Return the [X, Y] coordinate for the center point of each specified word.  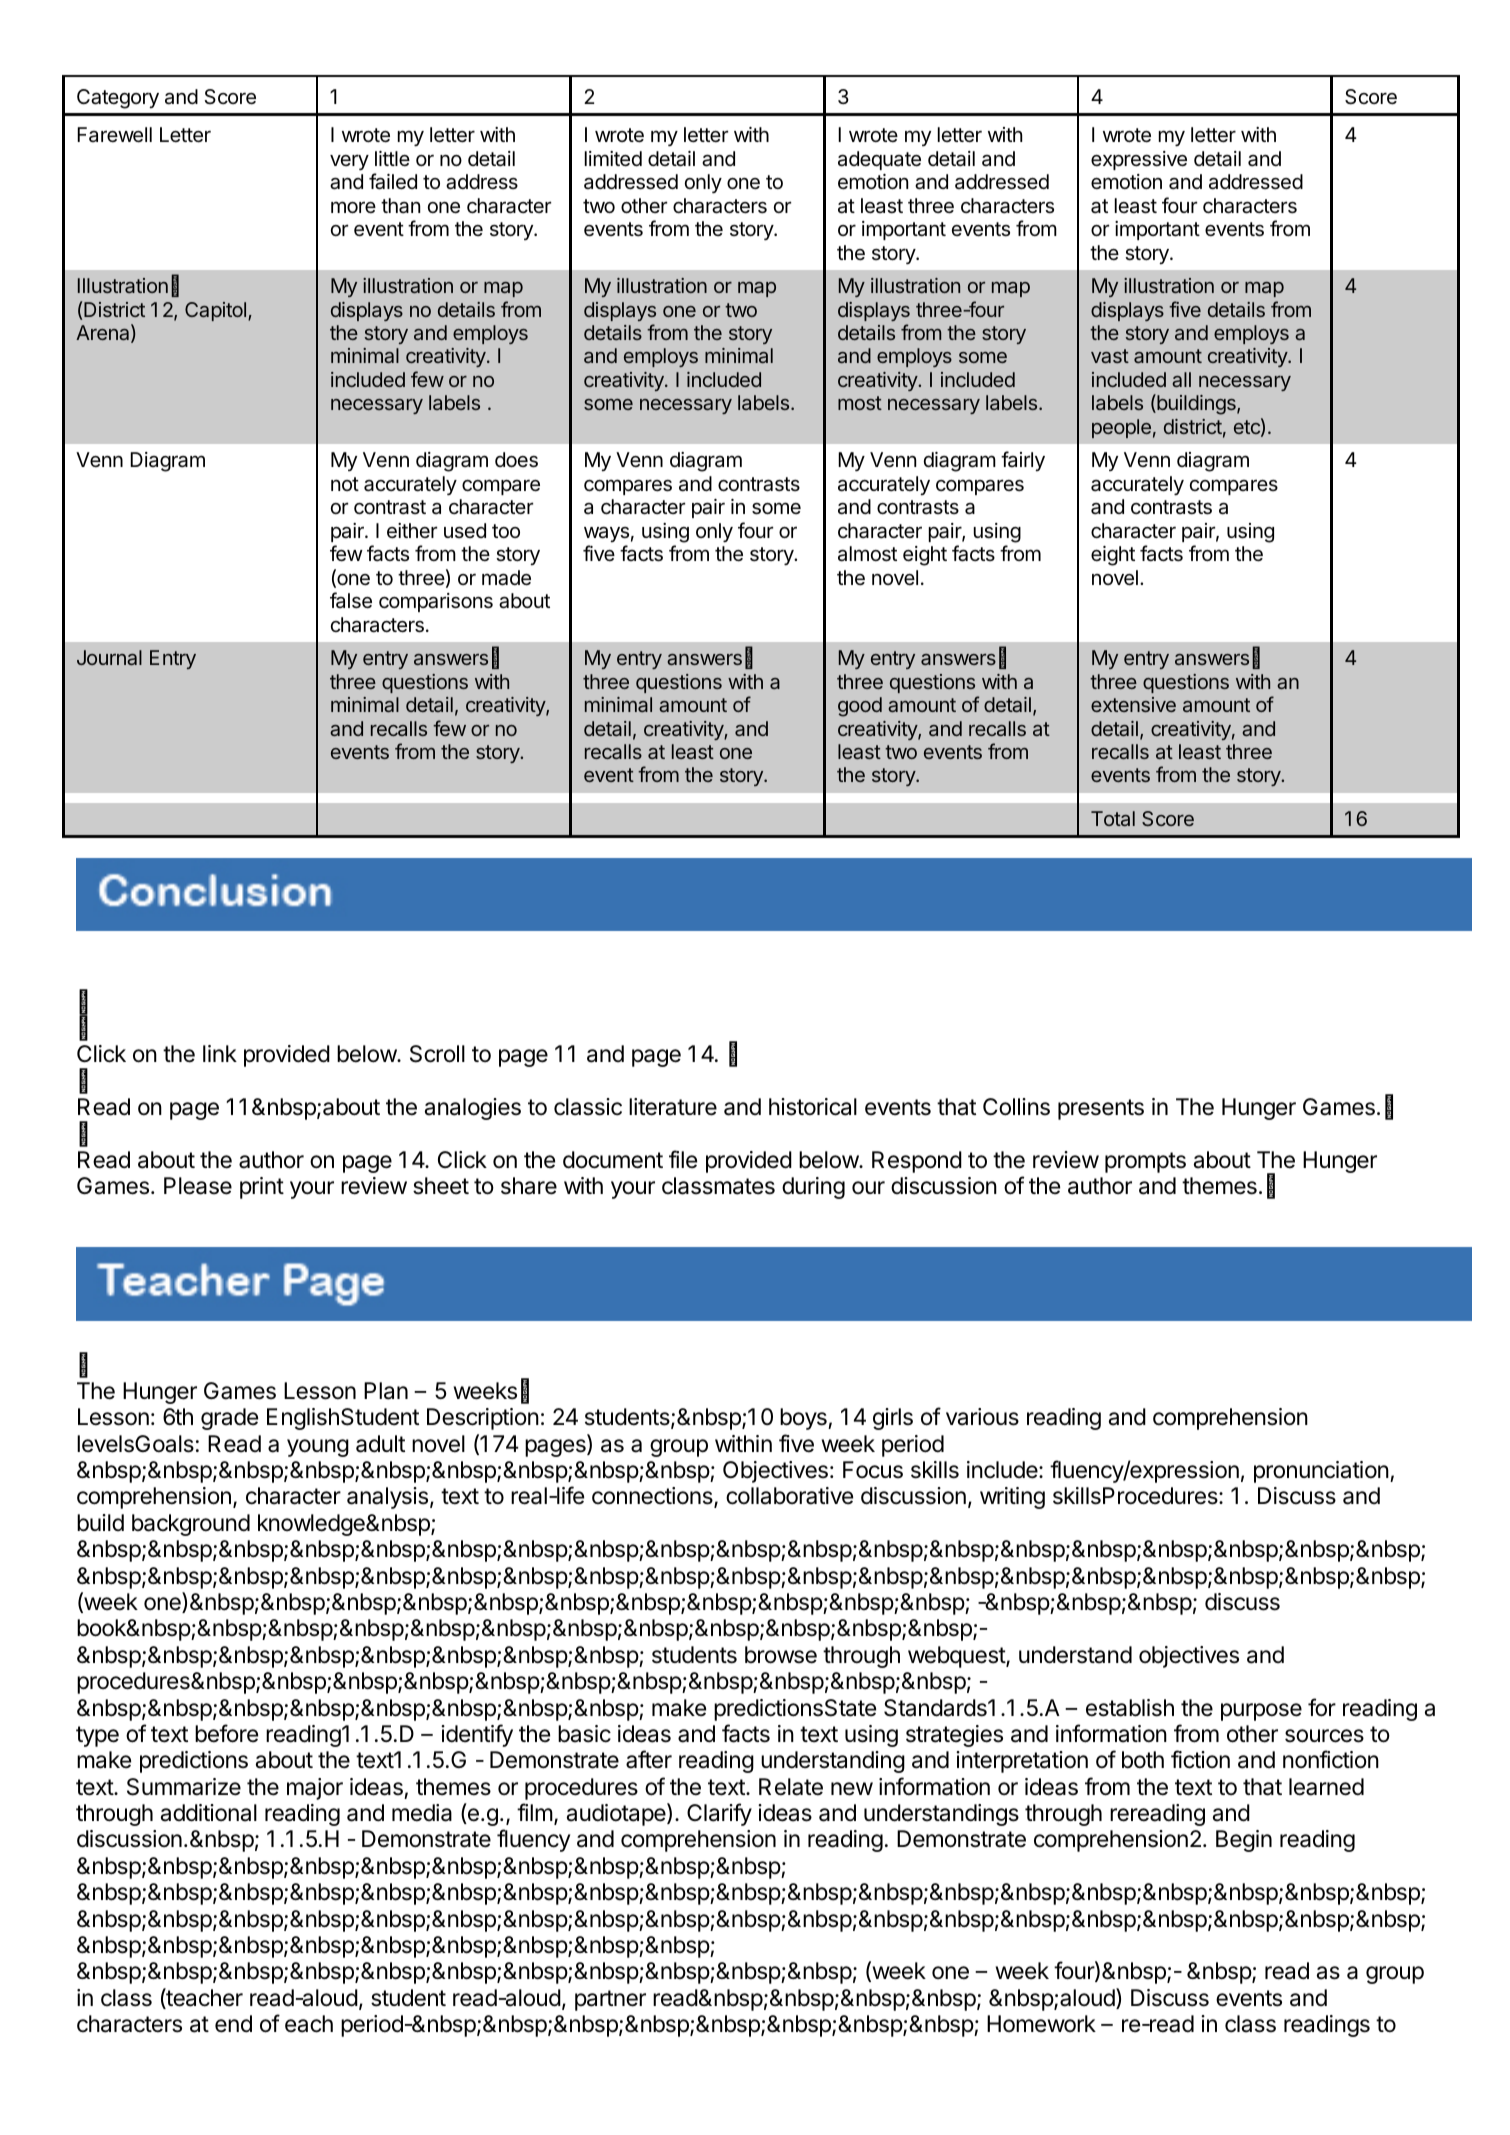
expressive [1139, 160]
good [860, 707]
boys [804, 1419]
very [349, 162]
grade [229, 1419]
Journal [109, 657]
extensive [1133, 704]
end [233, 2024]
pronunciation [1321, 1472]
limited [613, 159]
